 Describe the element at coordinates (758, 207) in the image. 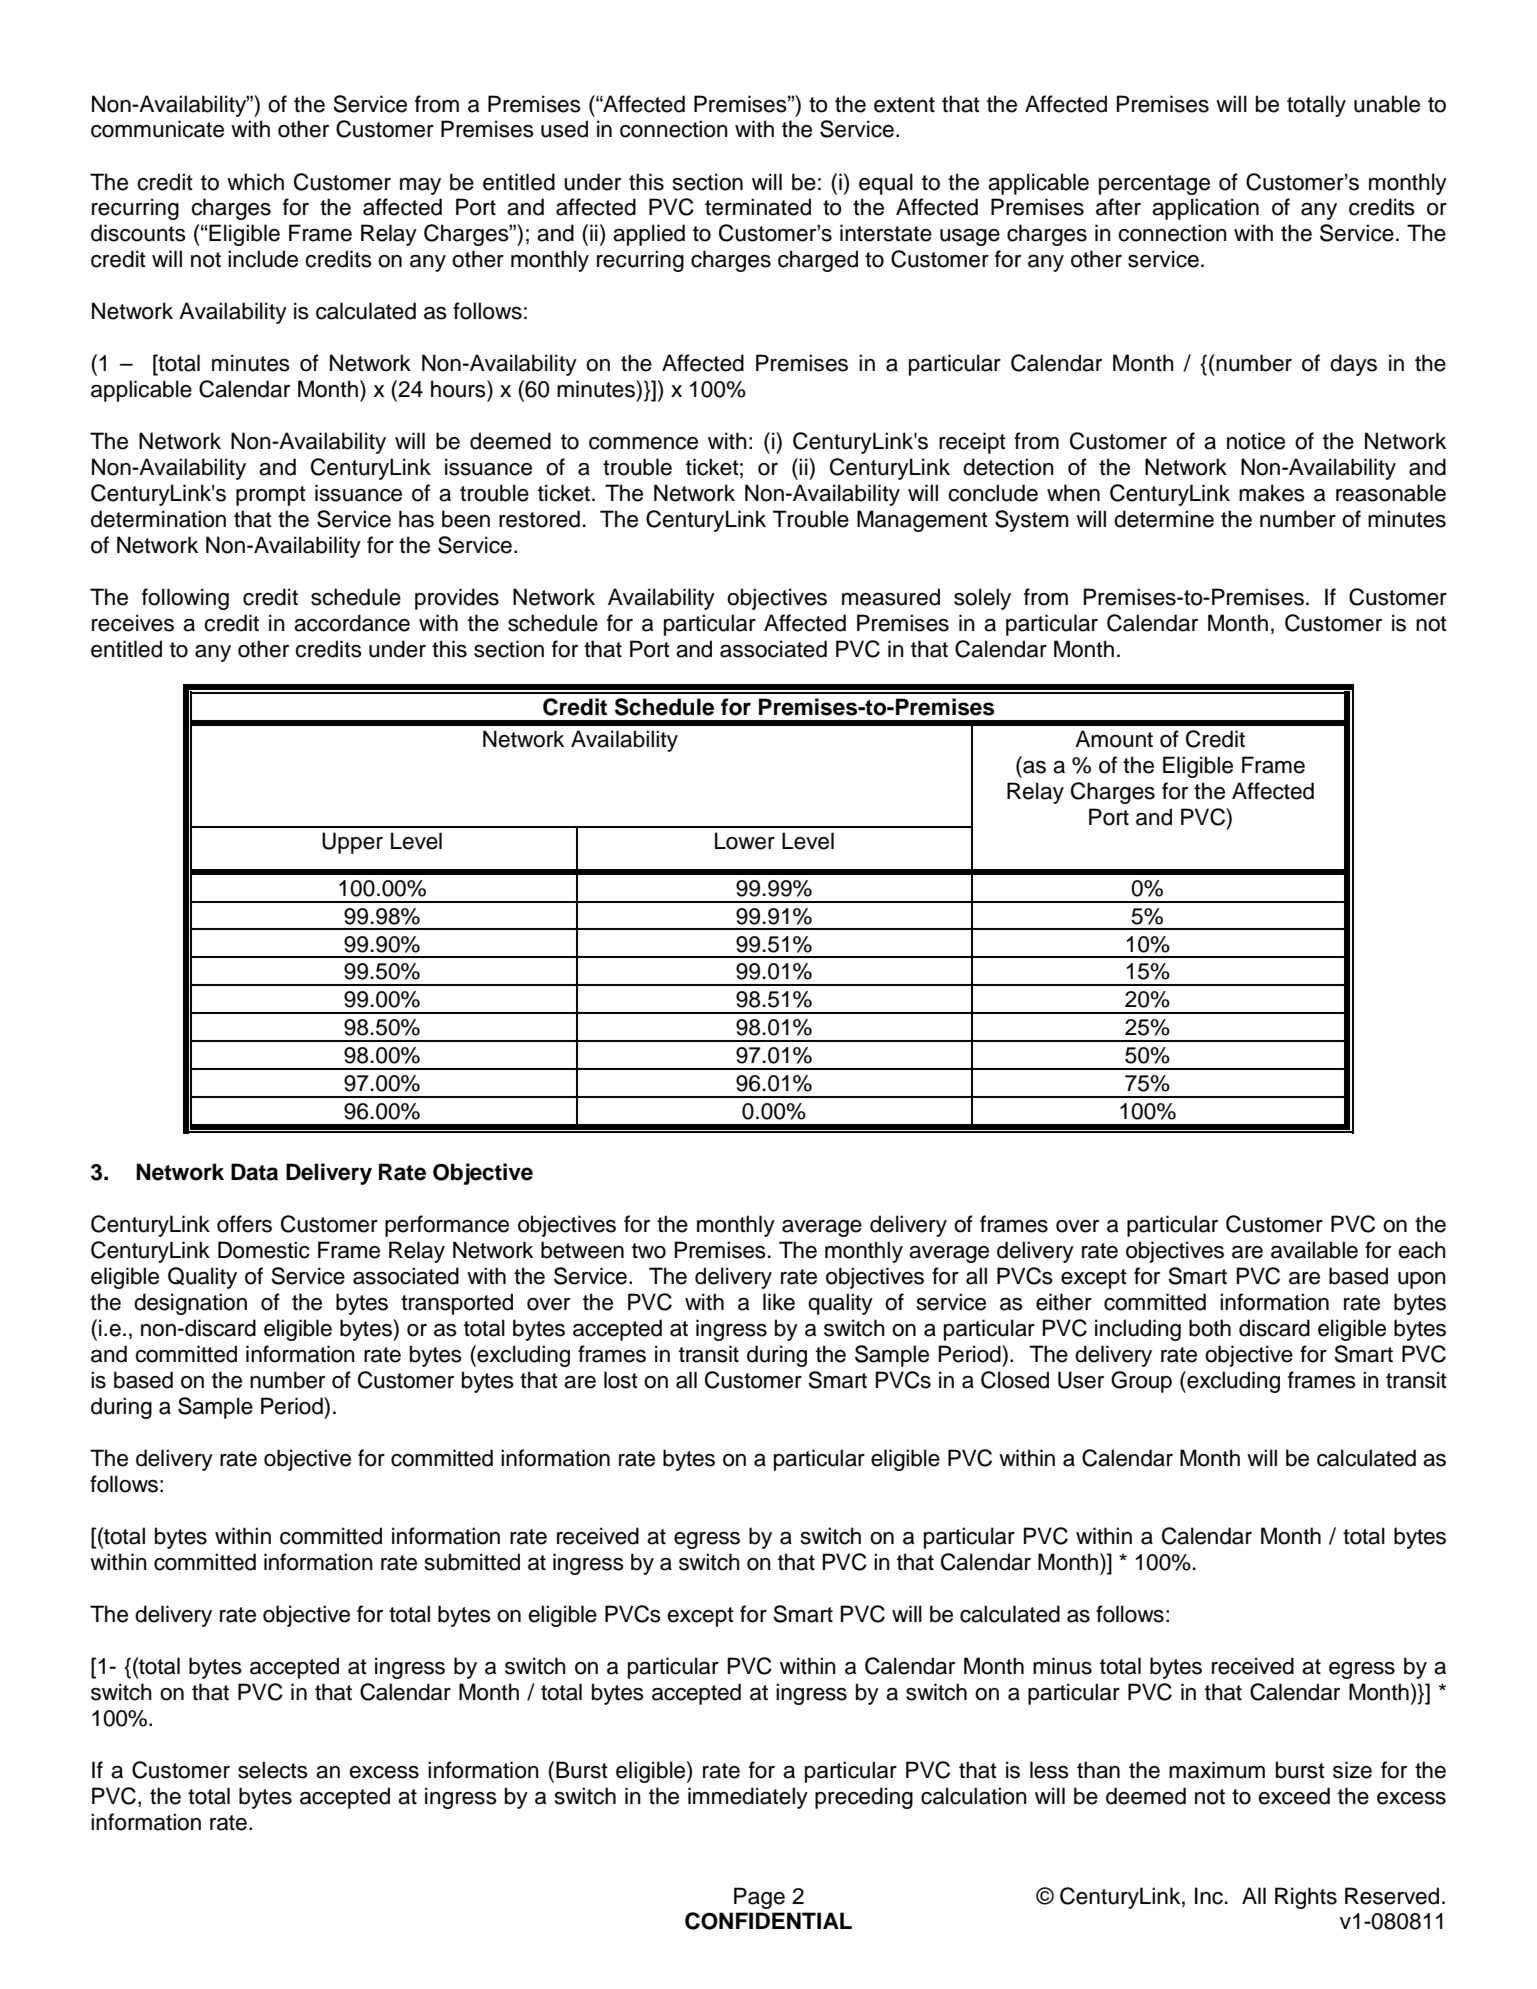

I see `terminated` at that location.
